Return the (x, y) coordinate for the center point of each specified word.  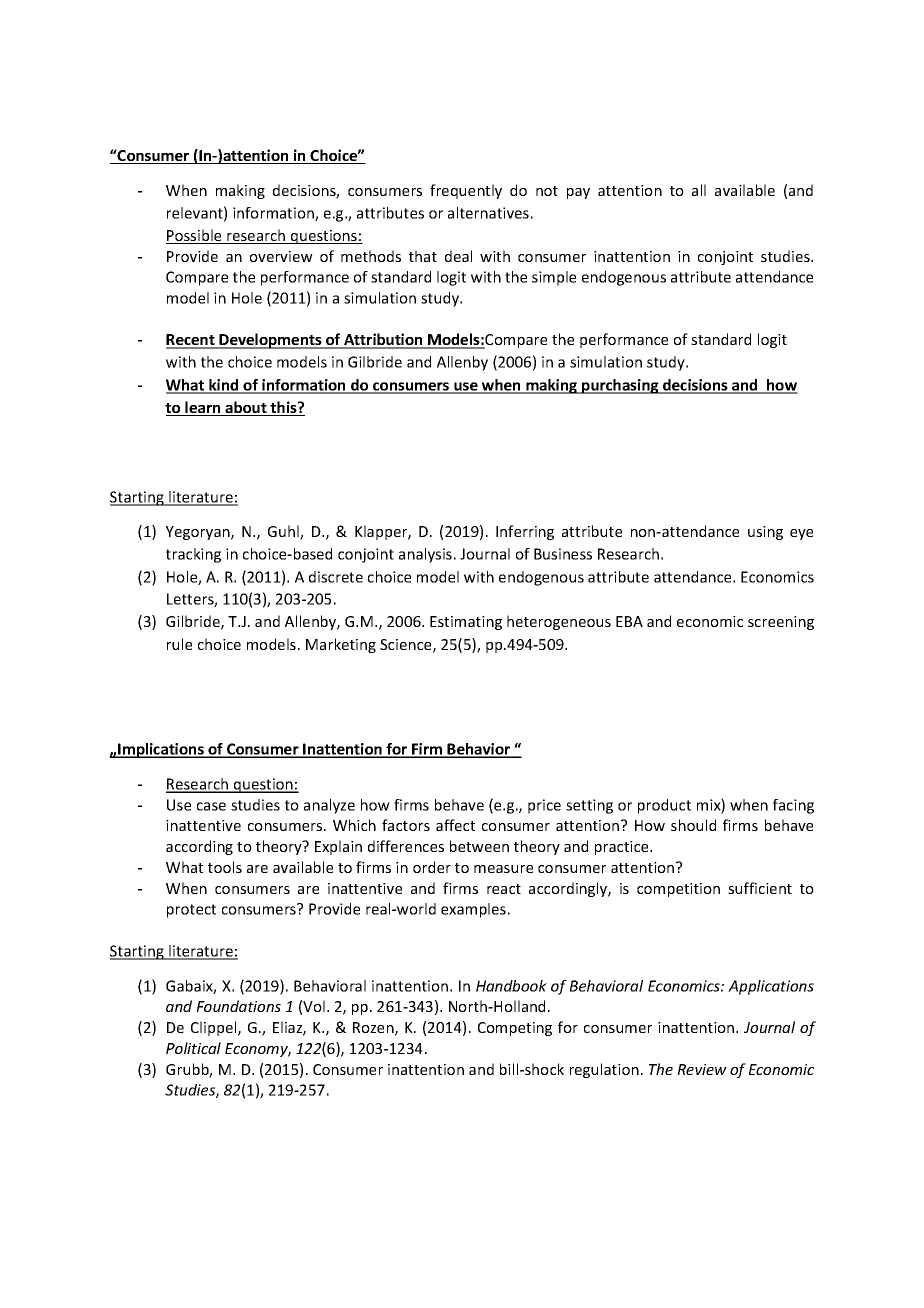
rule (179, 644)
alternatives (488, 213)
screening (781, 623)
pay (578, 193)
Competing (515, 1029)
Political (193, 1048)
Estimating (466, 623)
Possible (195, 236)
